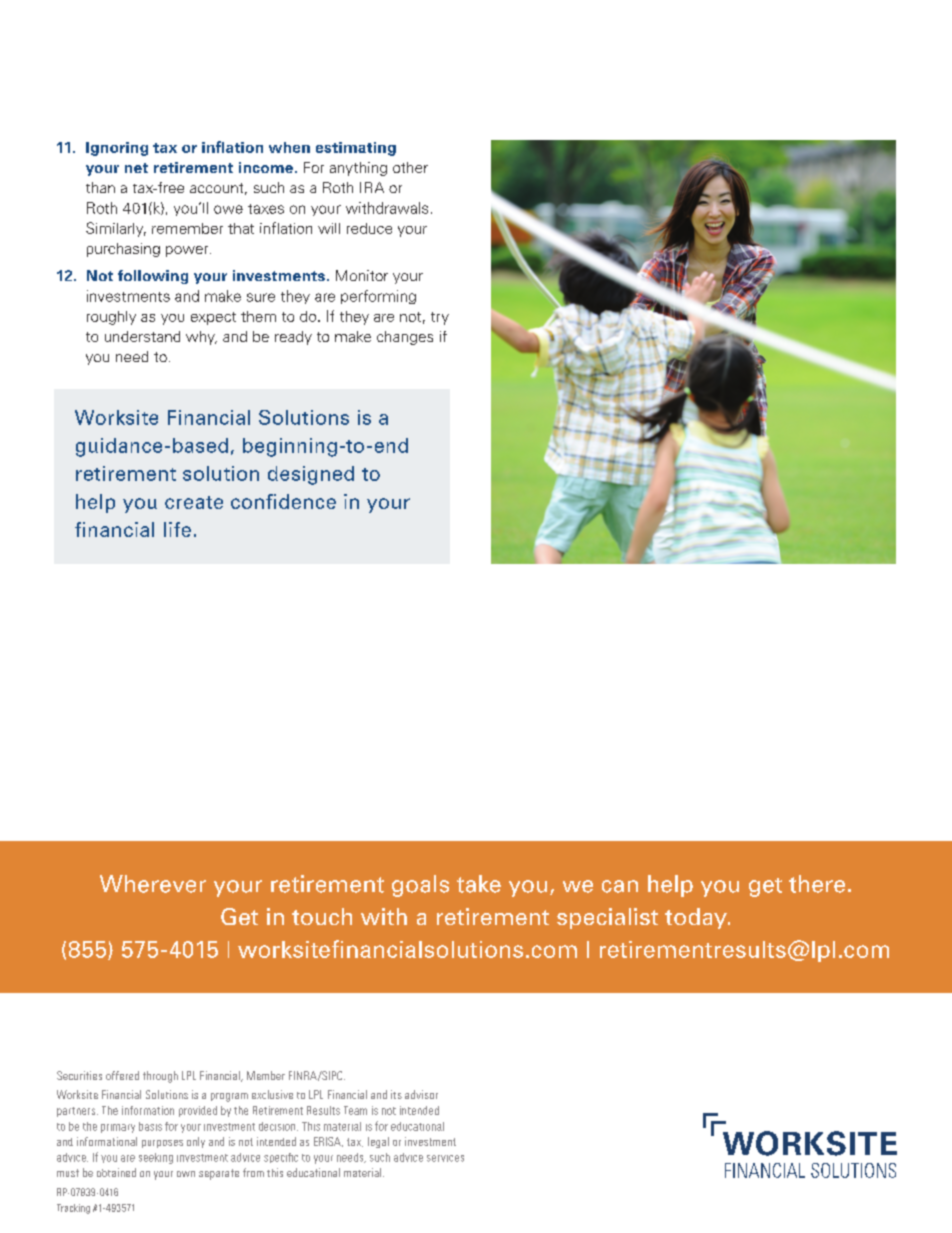 This document has width=952, height=1233. What do you see at coordinates (445, 1158) in the document?
I see `services` at bounding box center [445, 1158].
